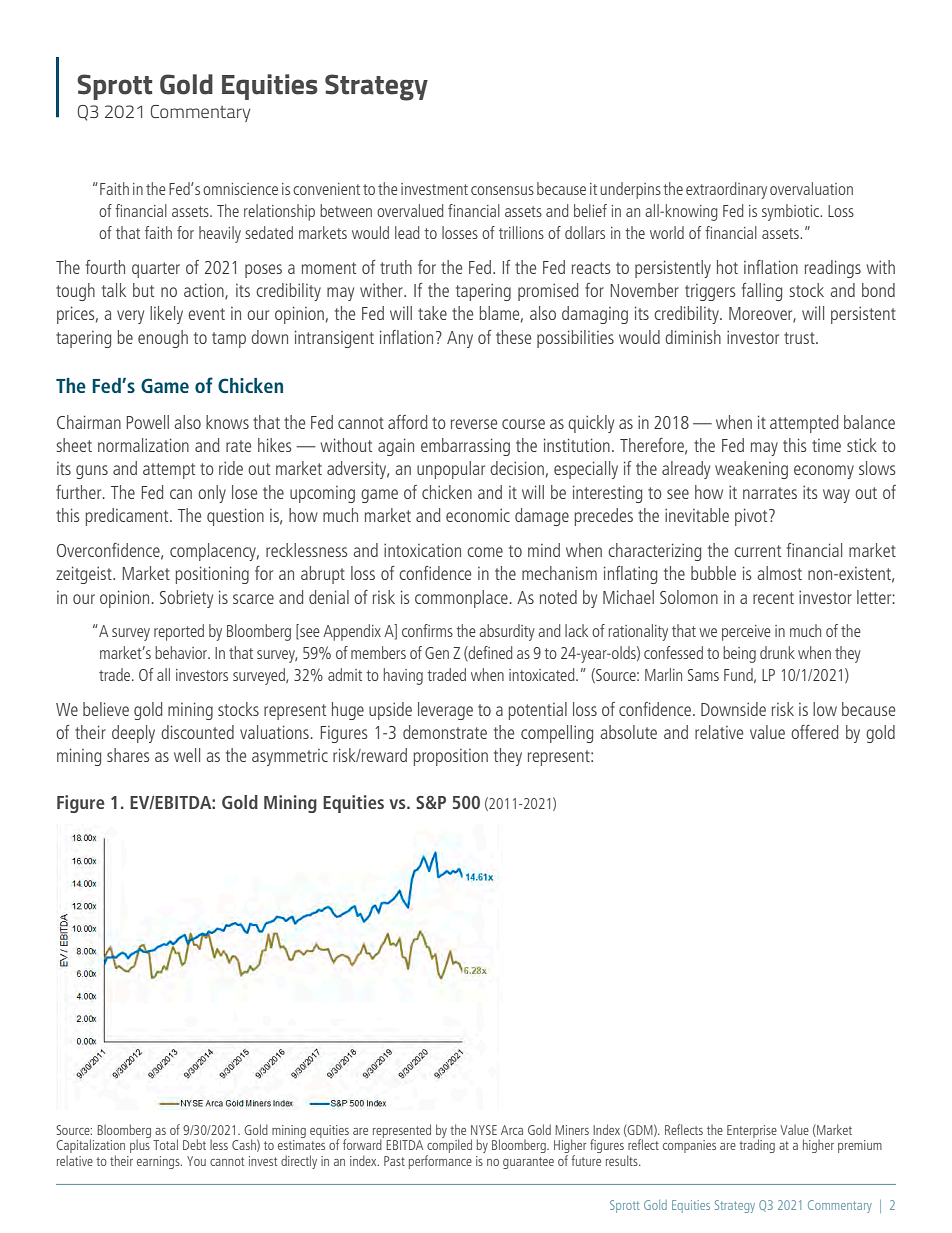 Image resolution: width=952 pixels, height=1233 pixels. Describe the element at coordinates (445, 711) in the screenshot. I see `leverage` at that location.
